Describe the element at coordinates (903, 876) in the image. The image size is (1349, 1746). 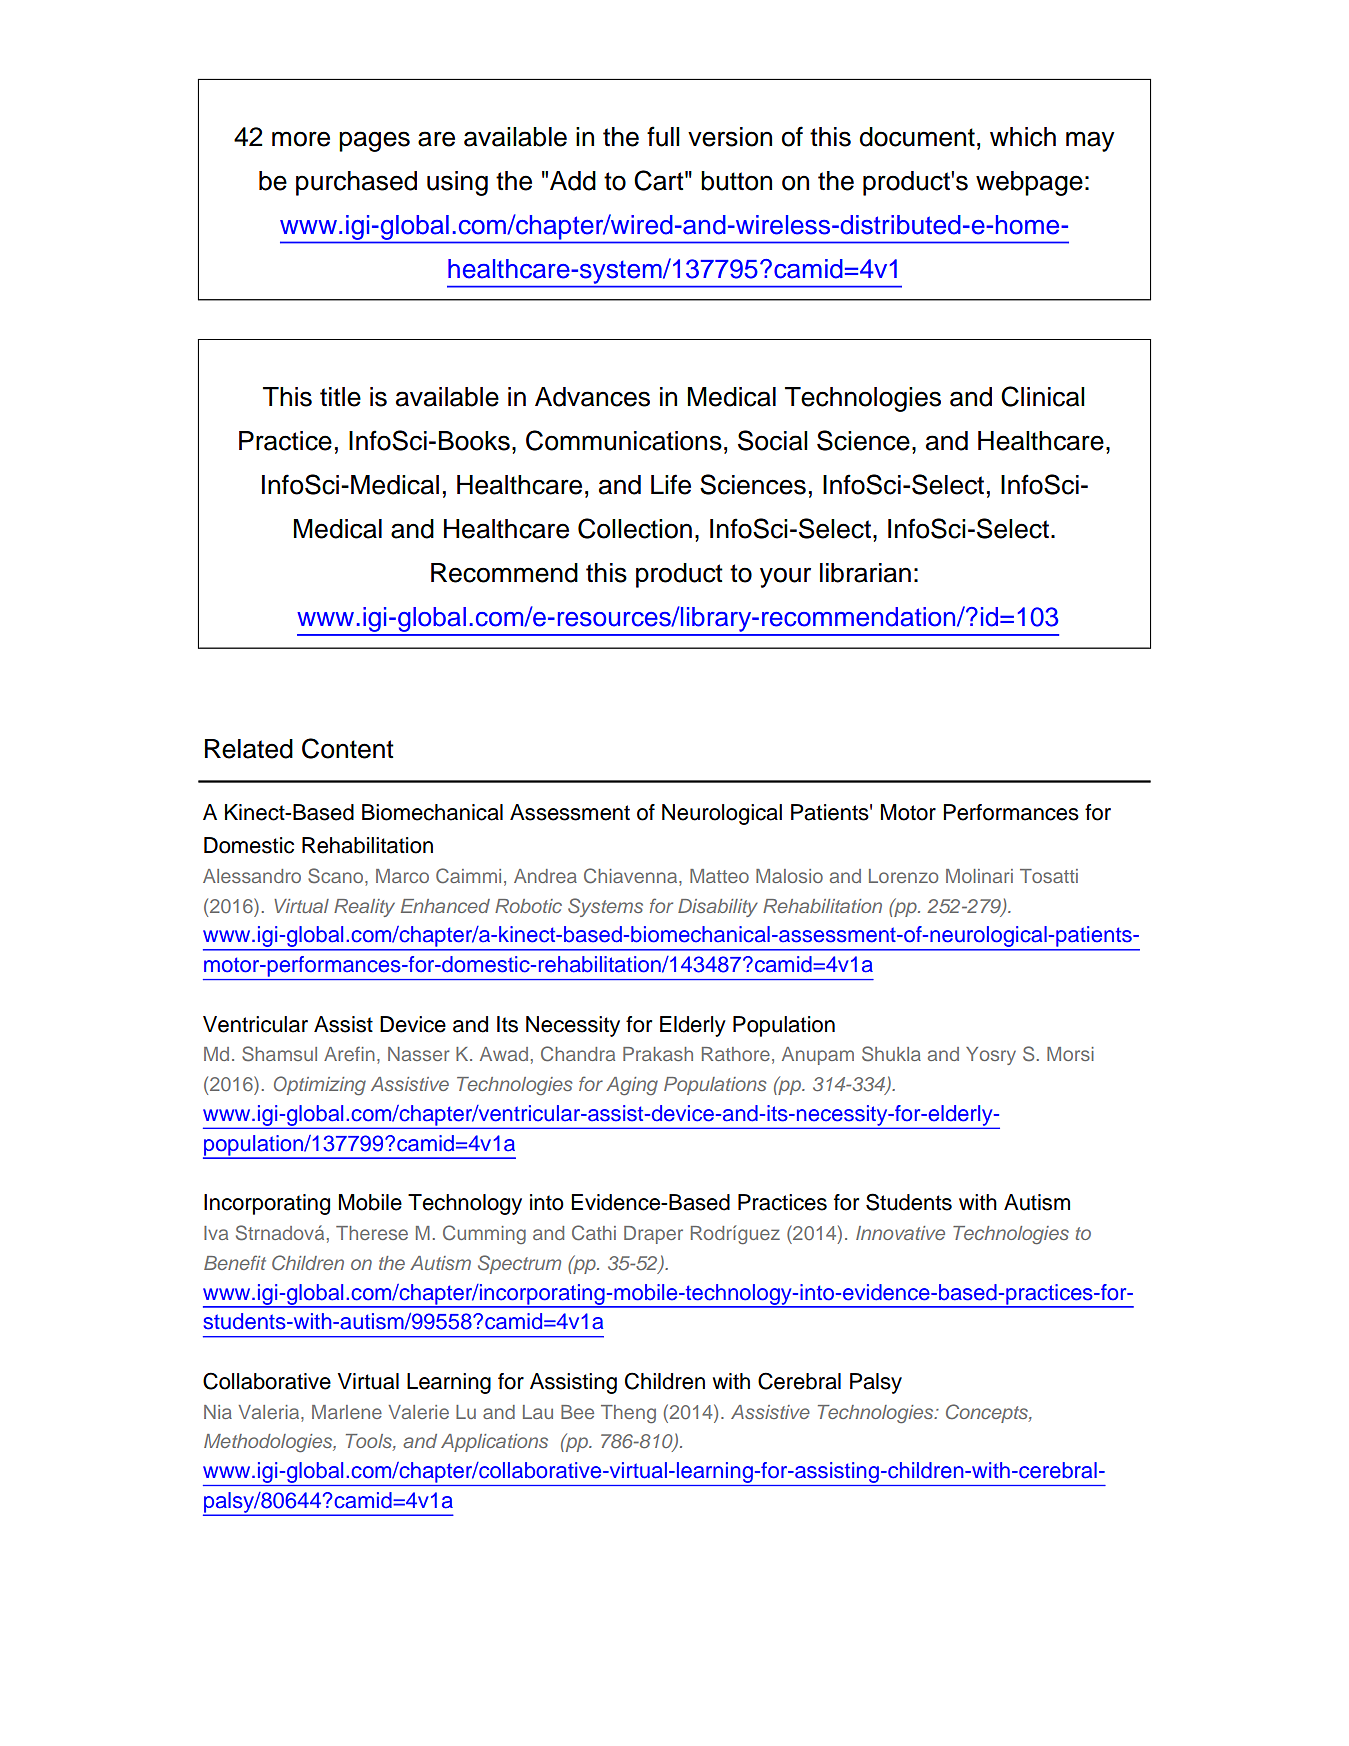
I see `Lorenzo` at that location.
